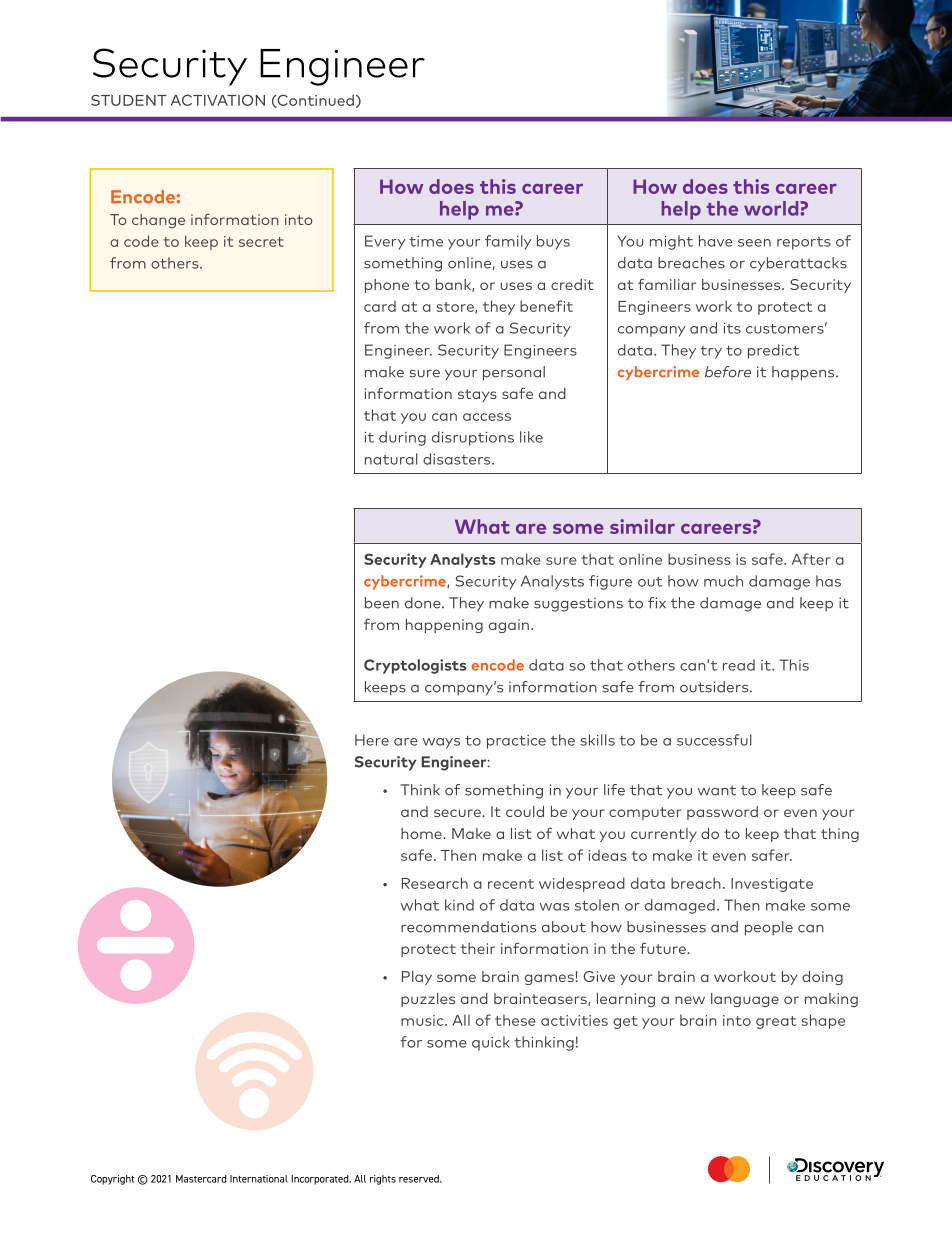 The image size is (952, 1233). Describe the element at coordinates (776, 1022) in the screenshot. I see `great` at that location.
